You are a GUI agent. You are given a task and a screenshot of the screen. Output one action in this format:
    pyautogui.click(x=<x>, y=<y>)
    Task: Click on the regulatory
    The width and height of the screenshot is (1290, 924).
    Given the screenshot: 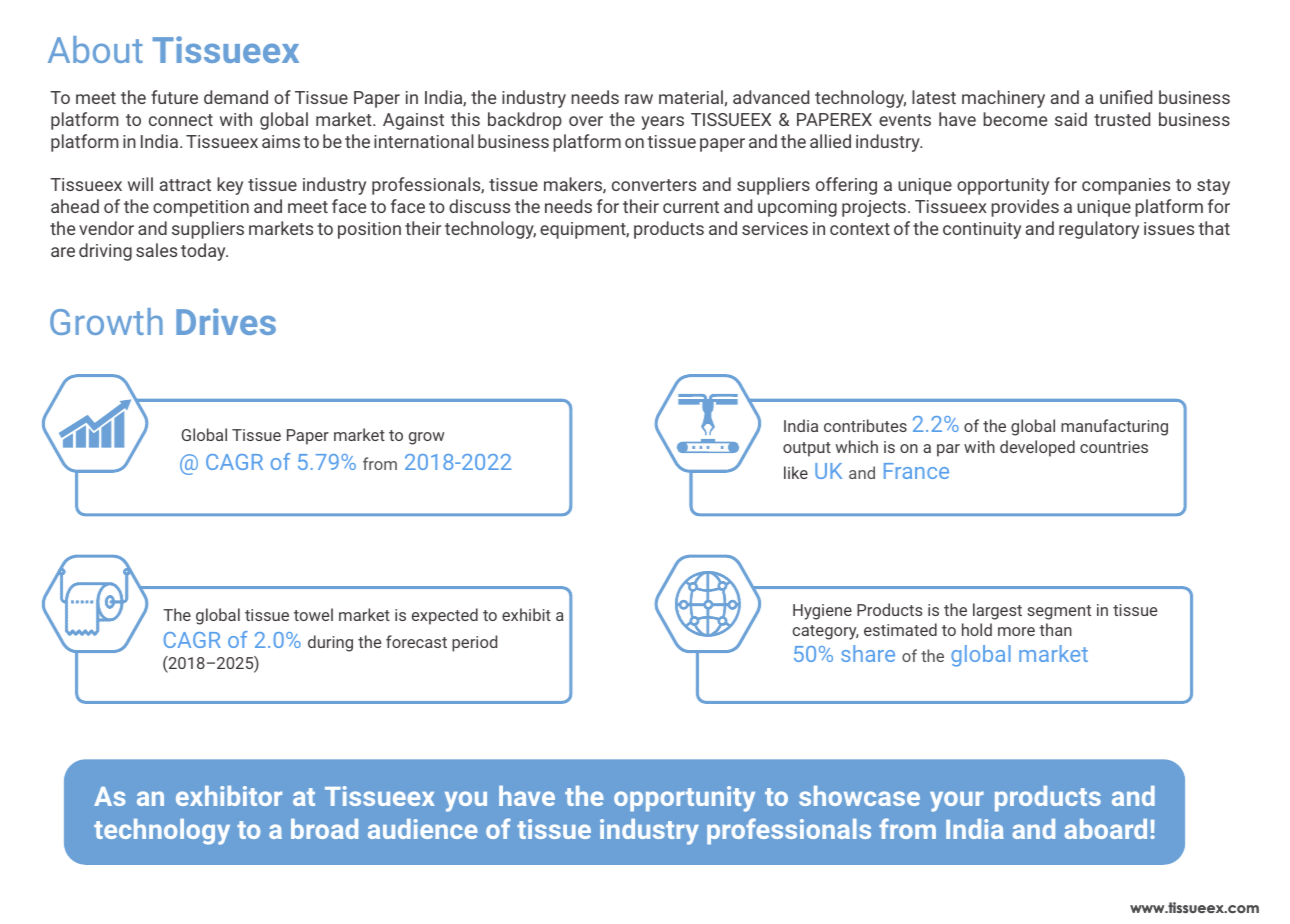 What is the action you would take?
    pyautogui.click(x=1099, y=230)
